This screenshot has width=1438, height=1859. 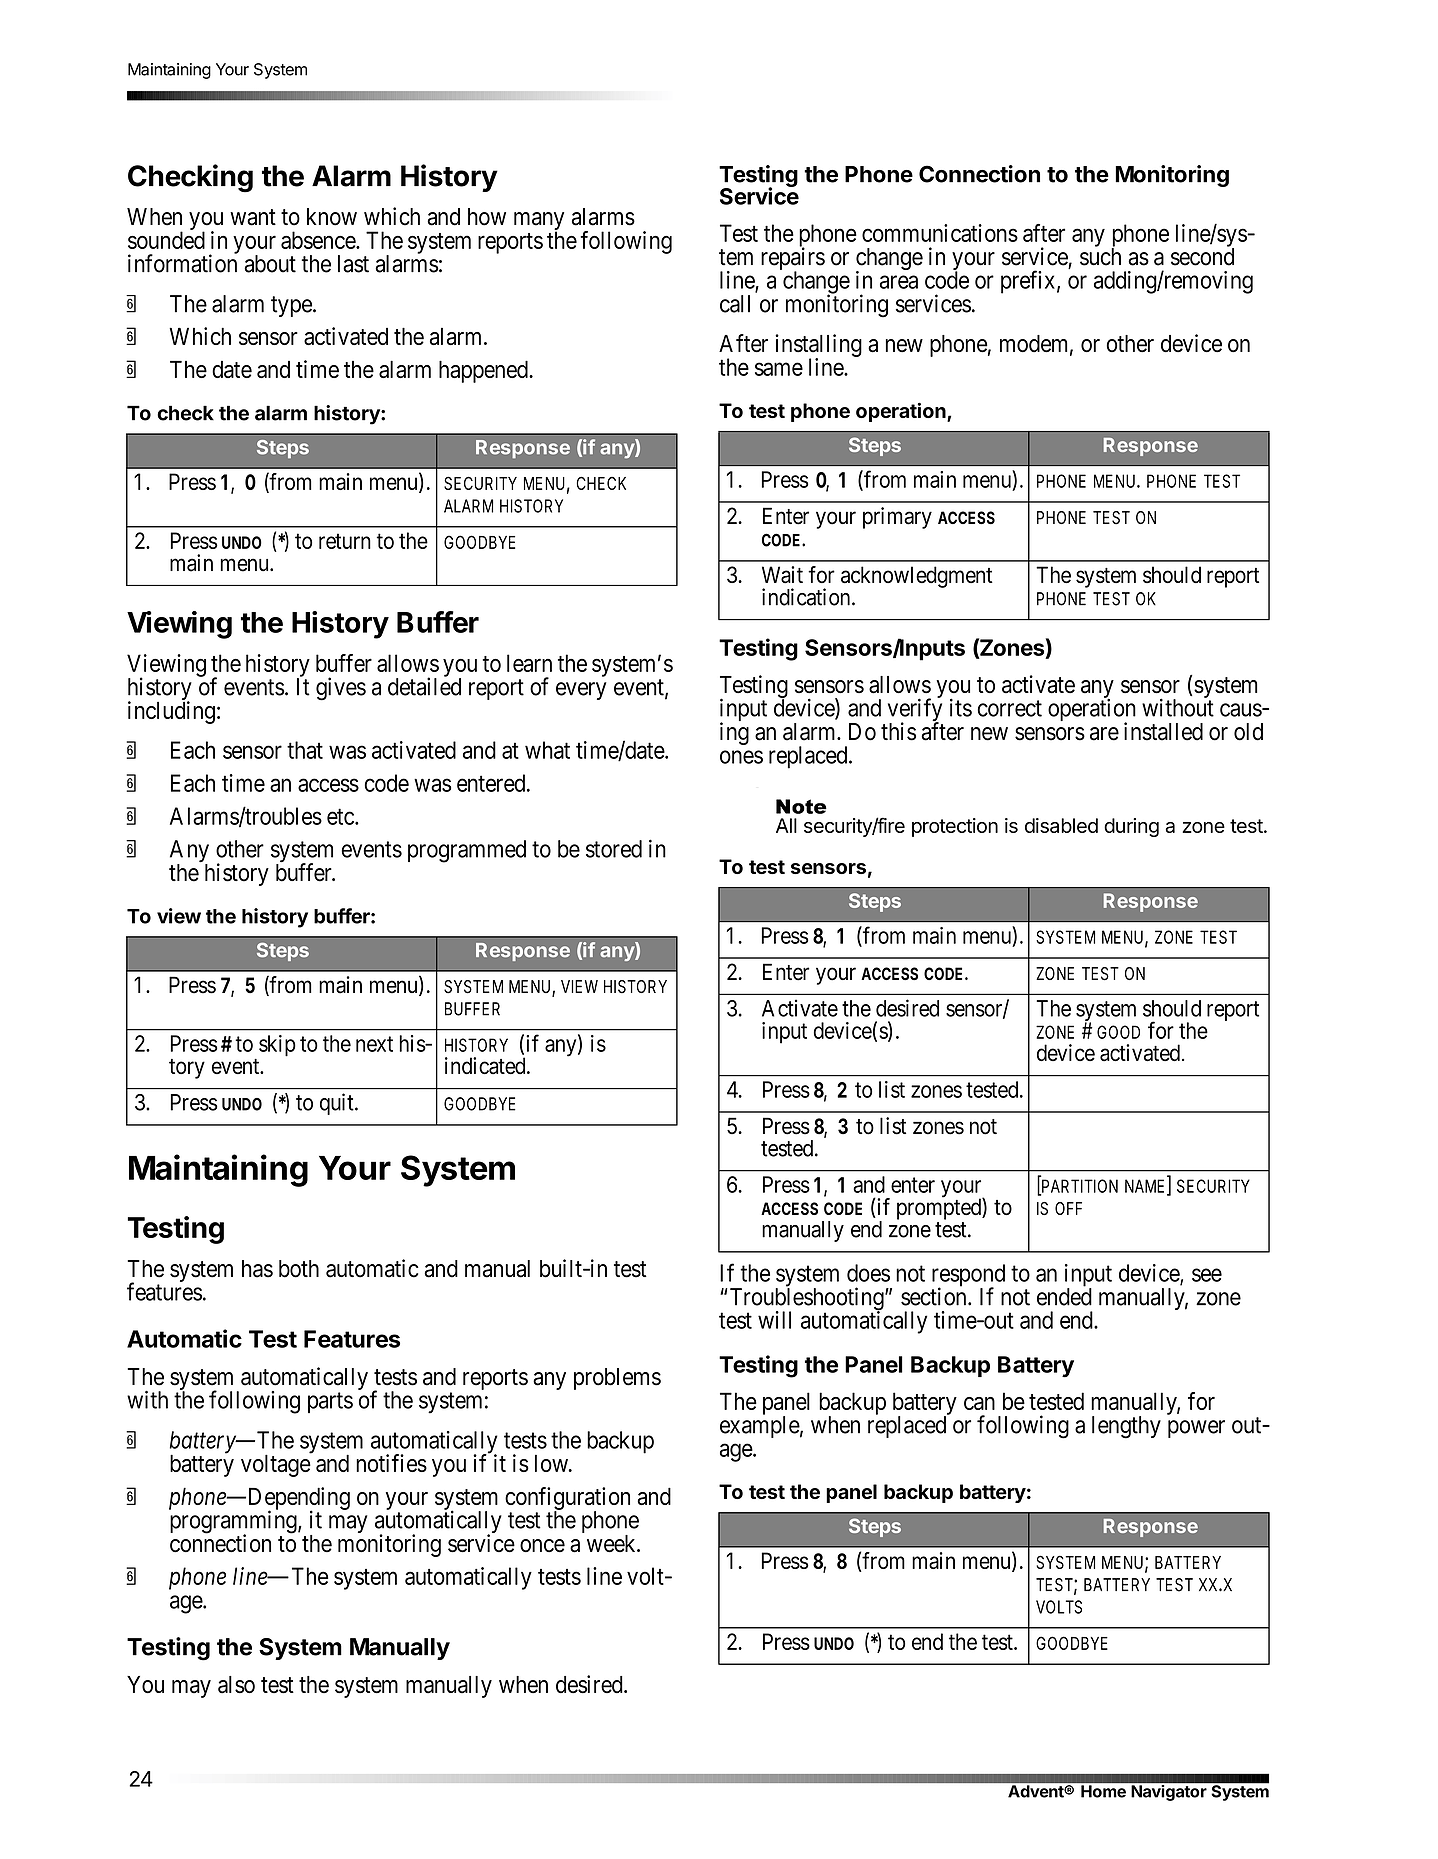 I want to click on both, so click(x=299, y=1269).
